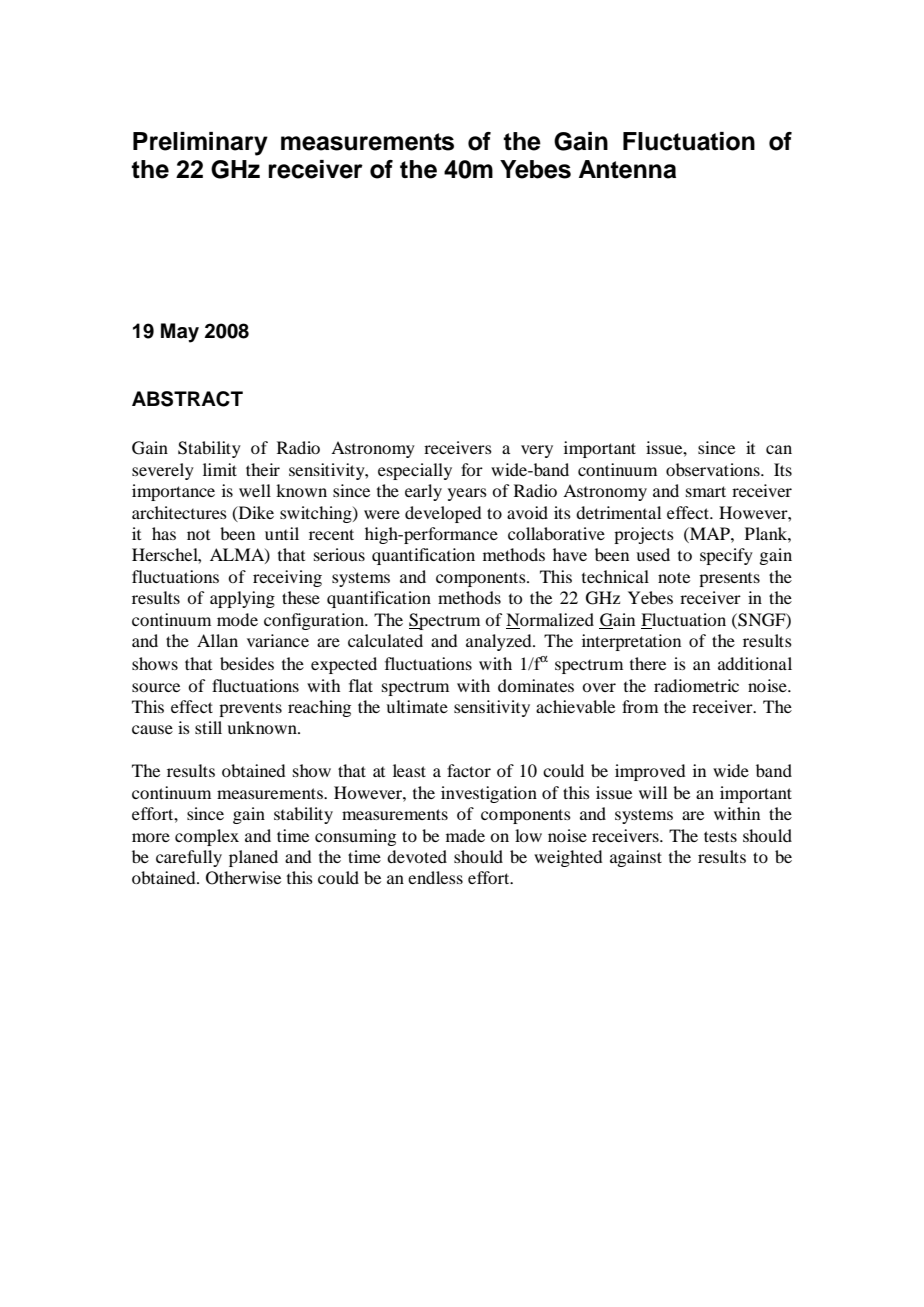 Image resolution: width=924 pixels, height=1307 pixels. I want to click on planed, so click(253, 858).
